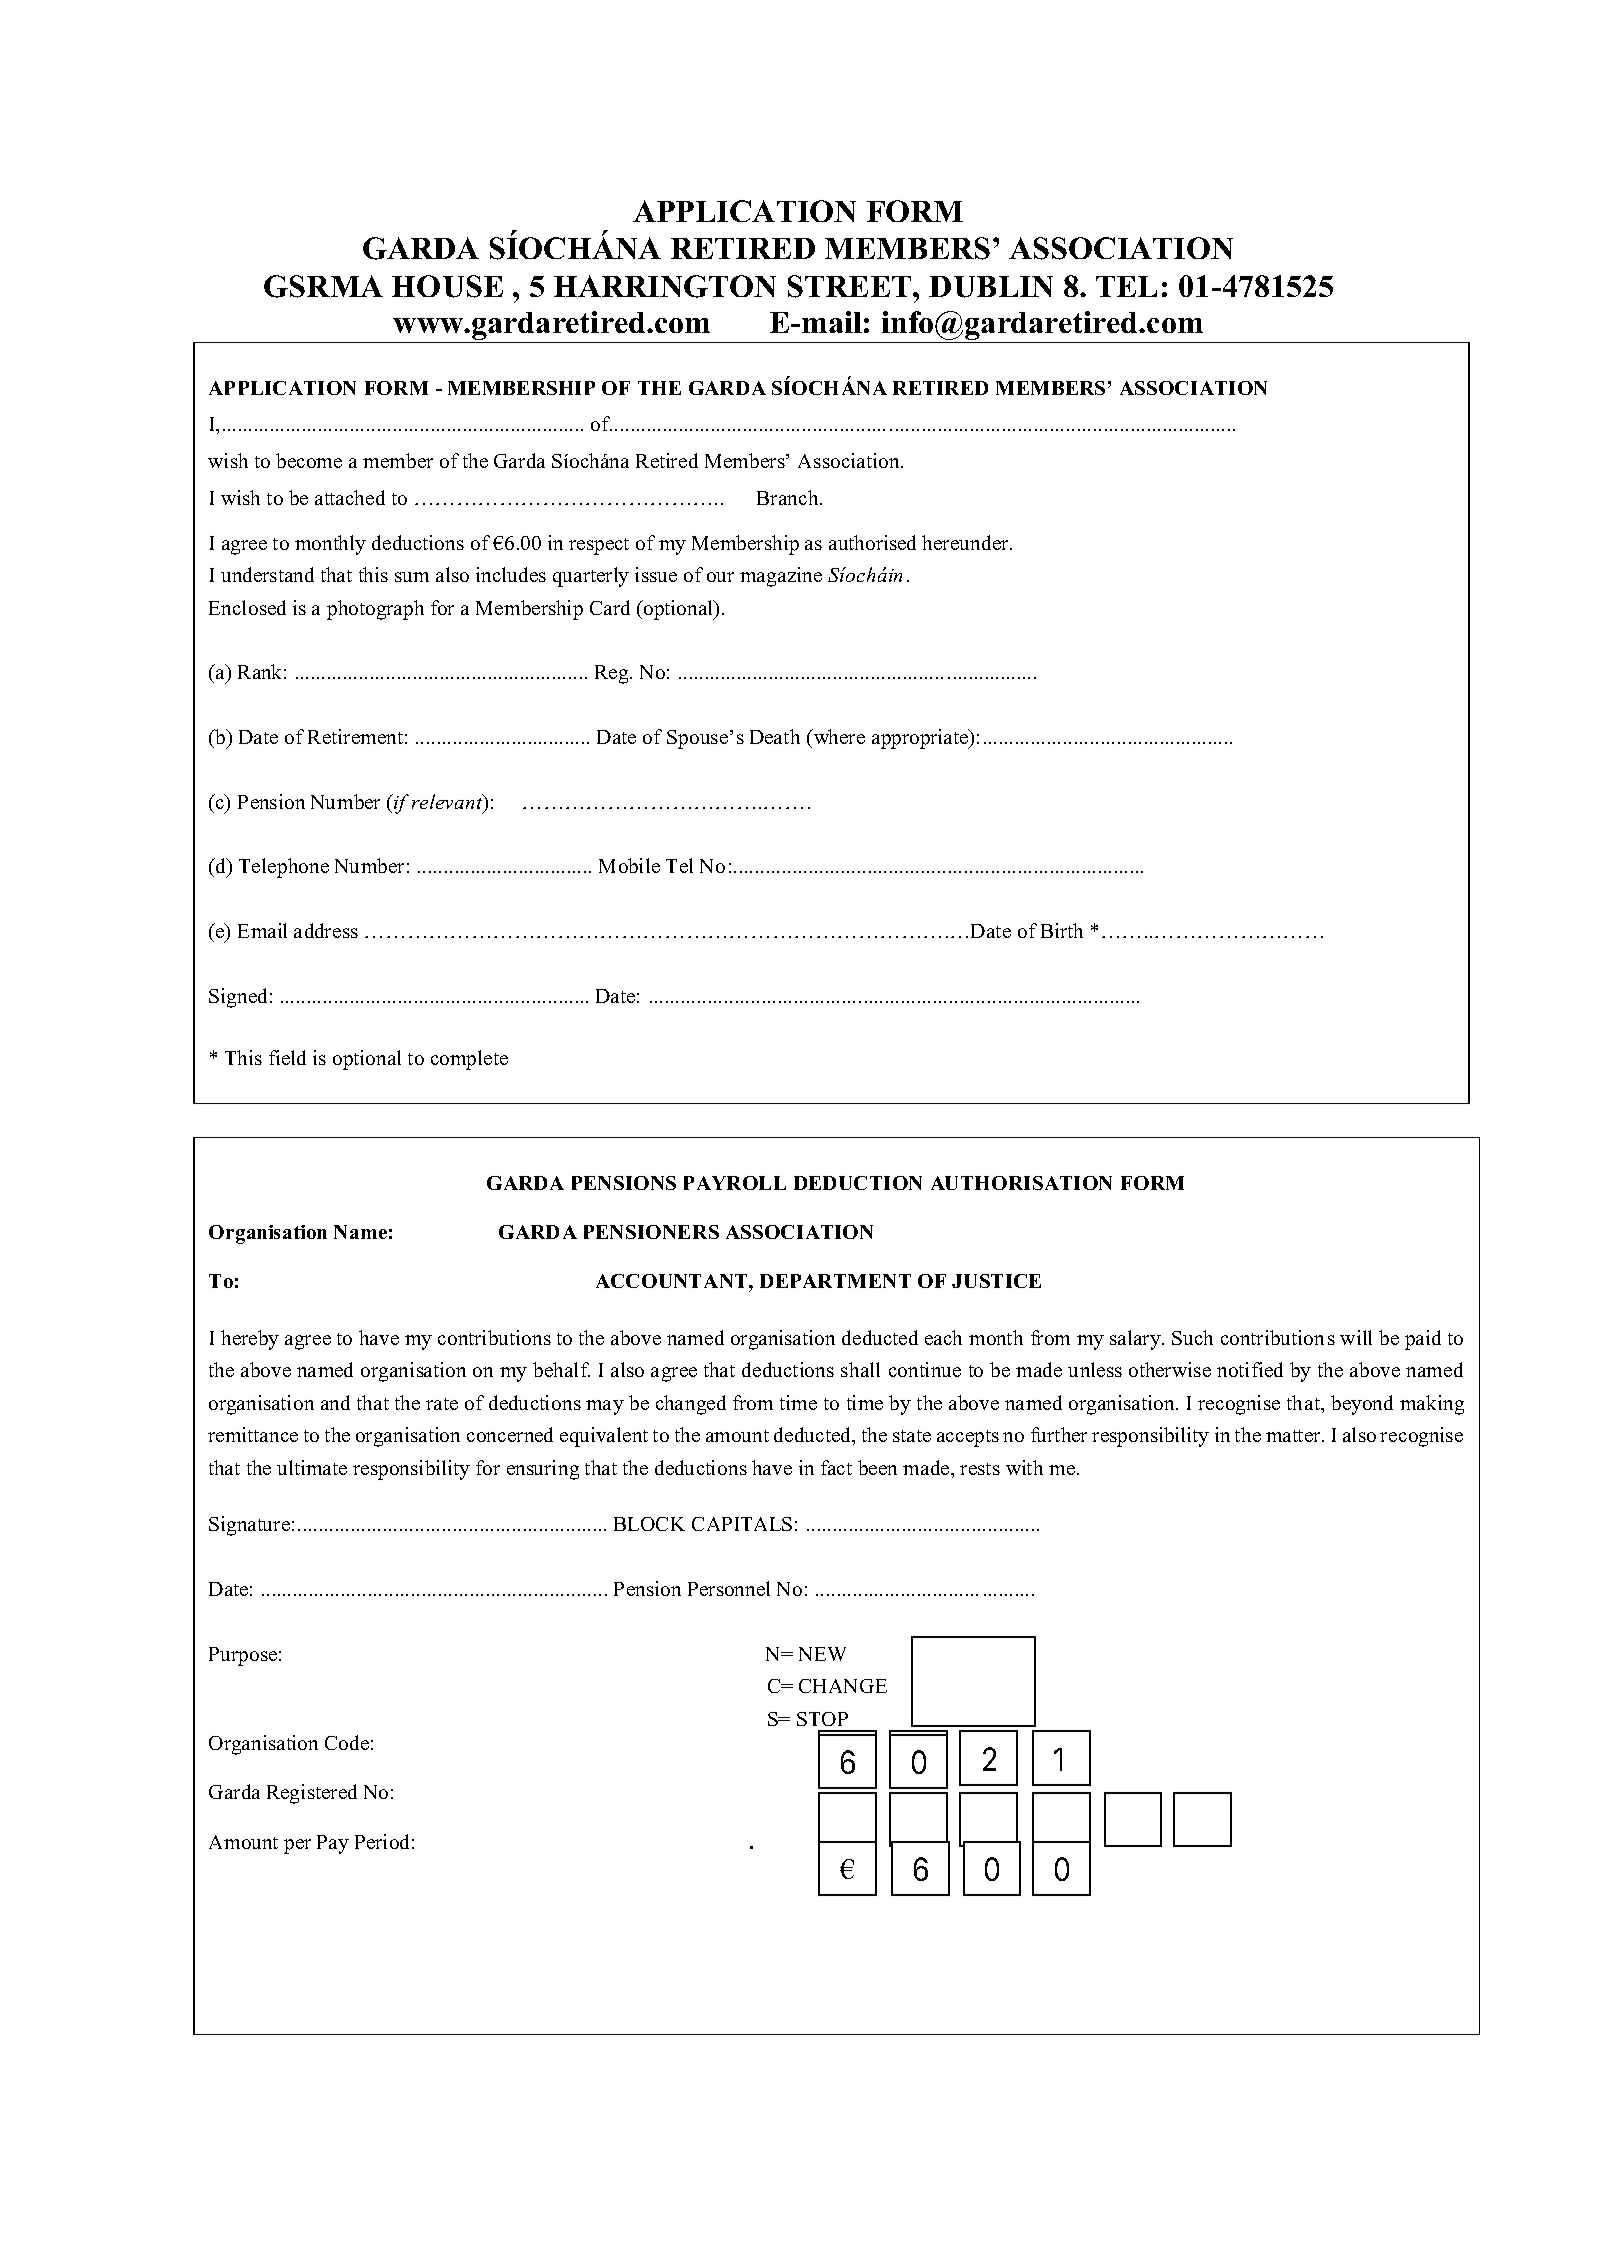  Describe the element at coordinates (312, 1794) in the screenshot. I see `Registered` at that location.
